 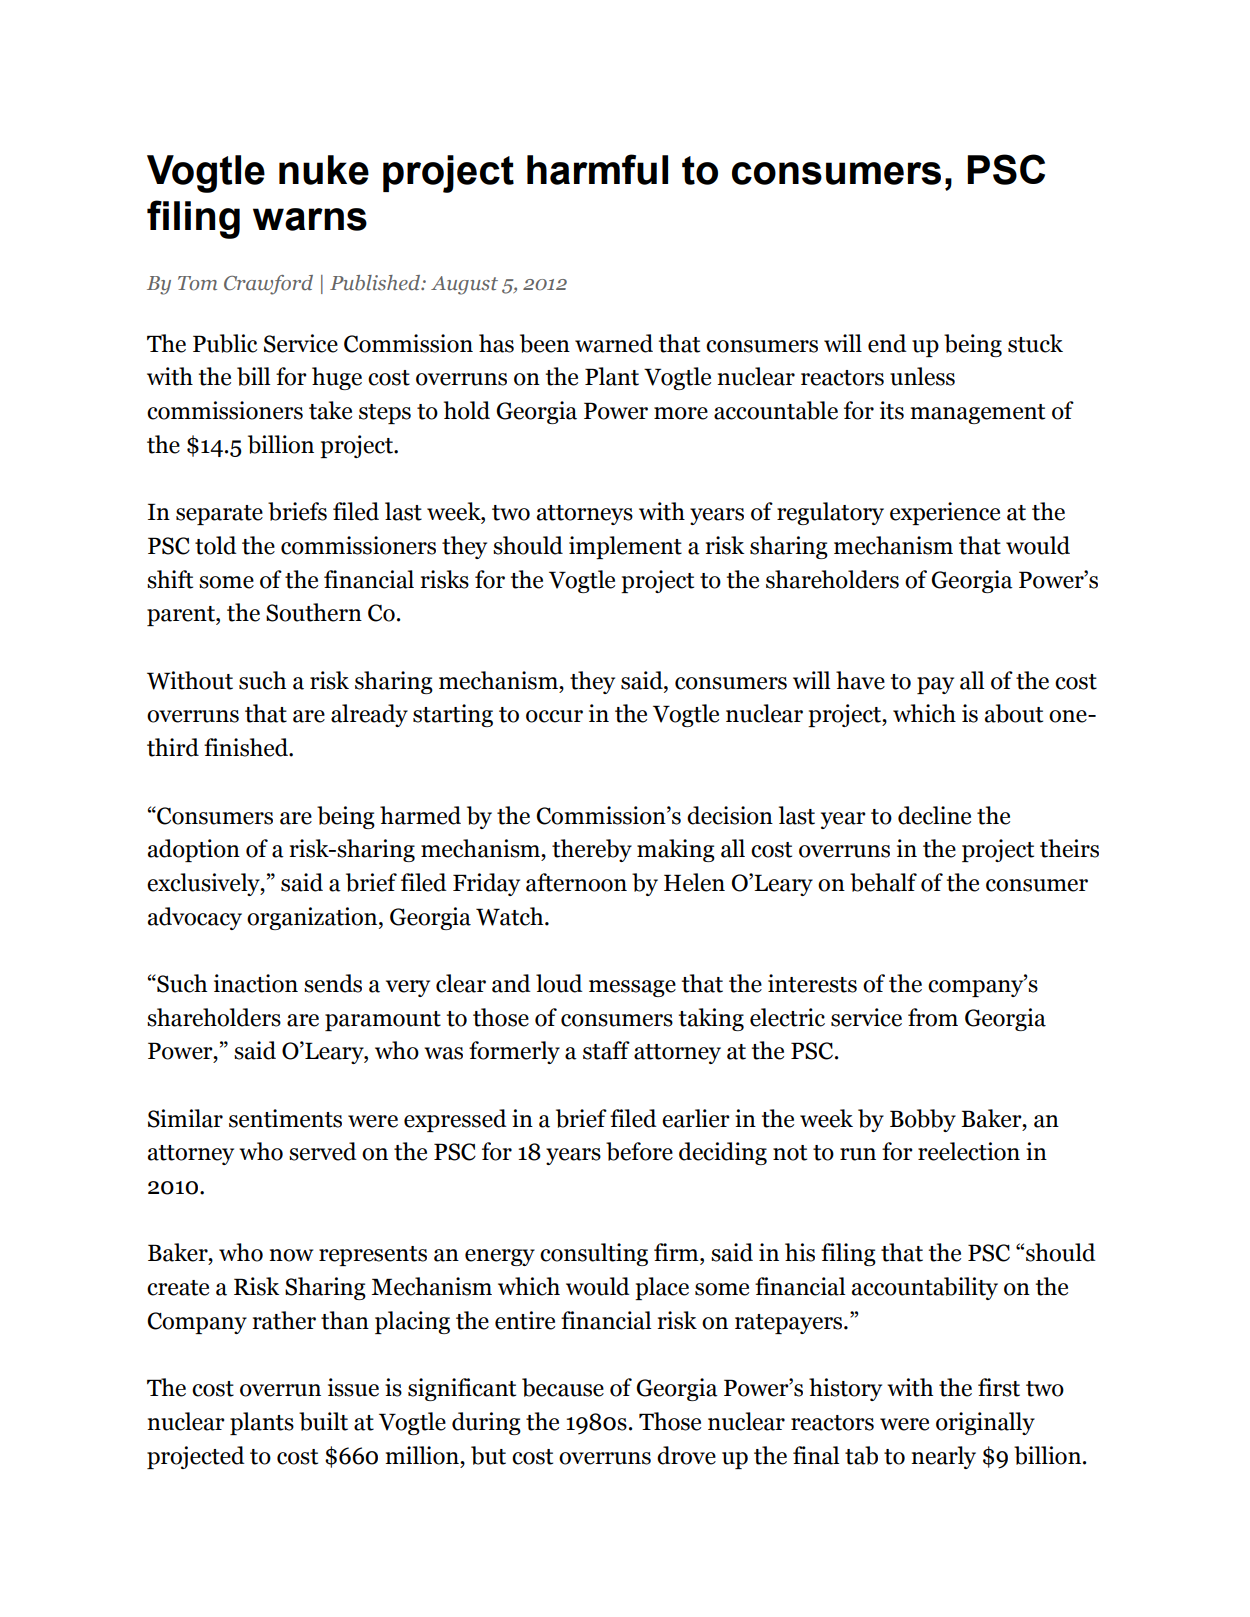 What do you see at coordinates (945, 513) in the image?
I see `experience` at bounding box center [945, 513].
